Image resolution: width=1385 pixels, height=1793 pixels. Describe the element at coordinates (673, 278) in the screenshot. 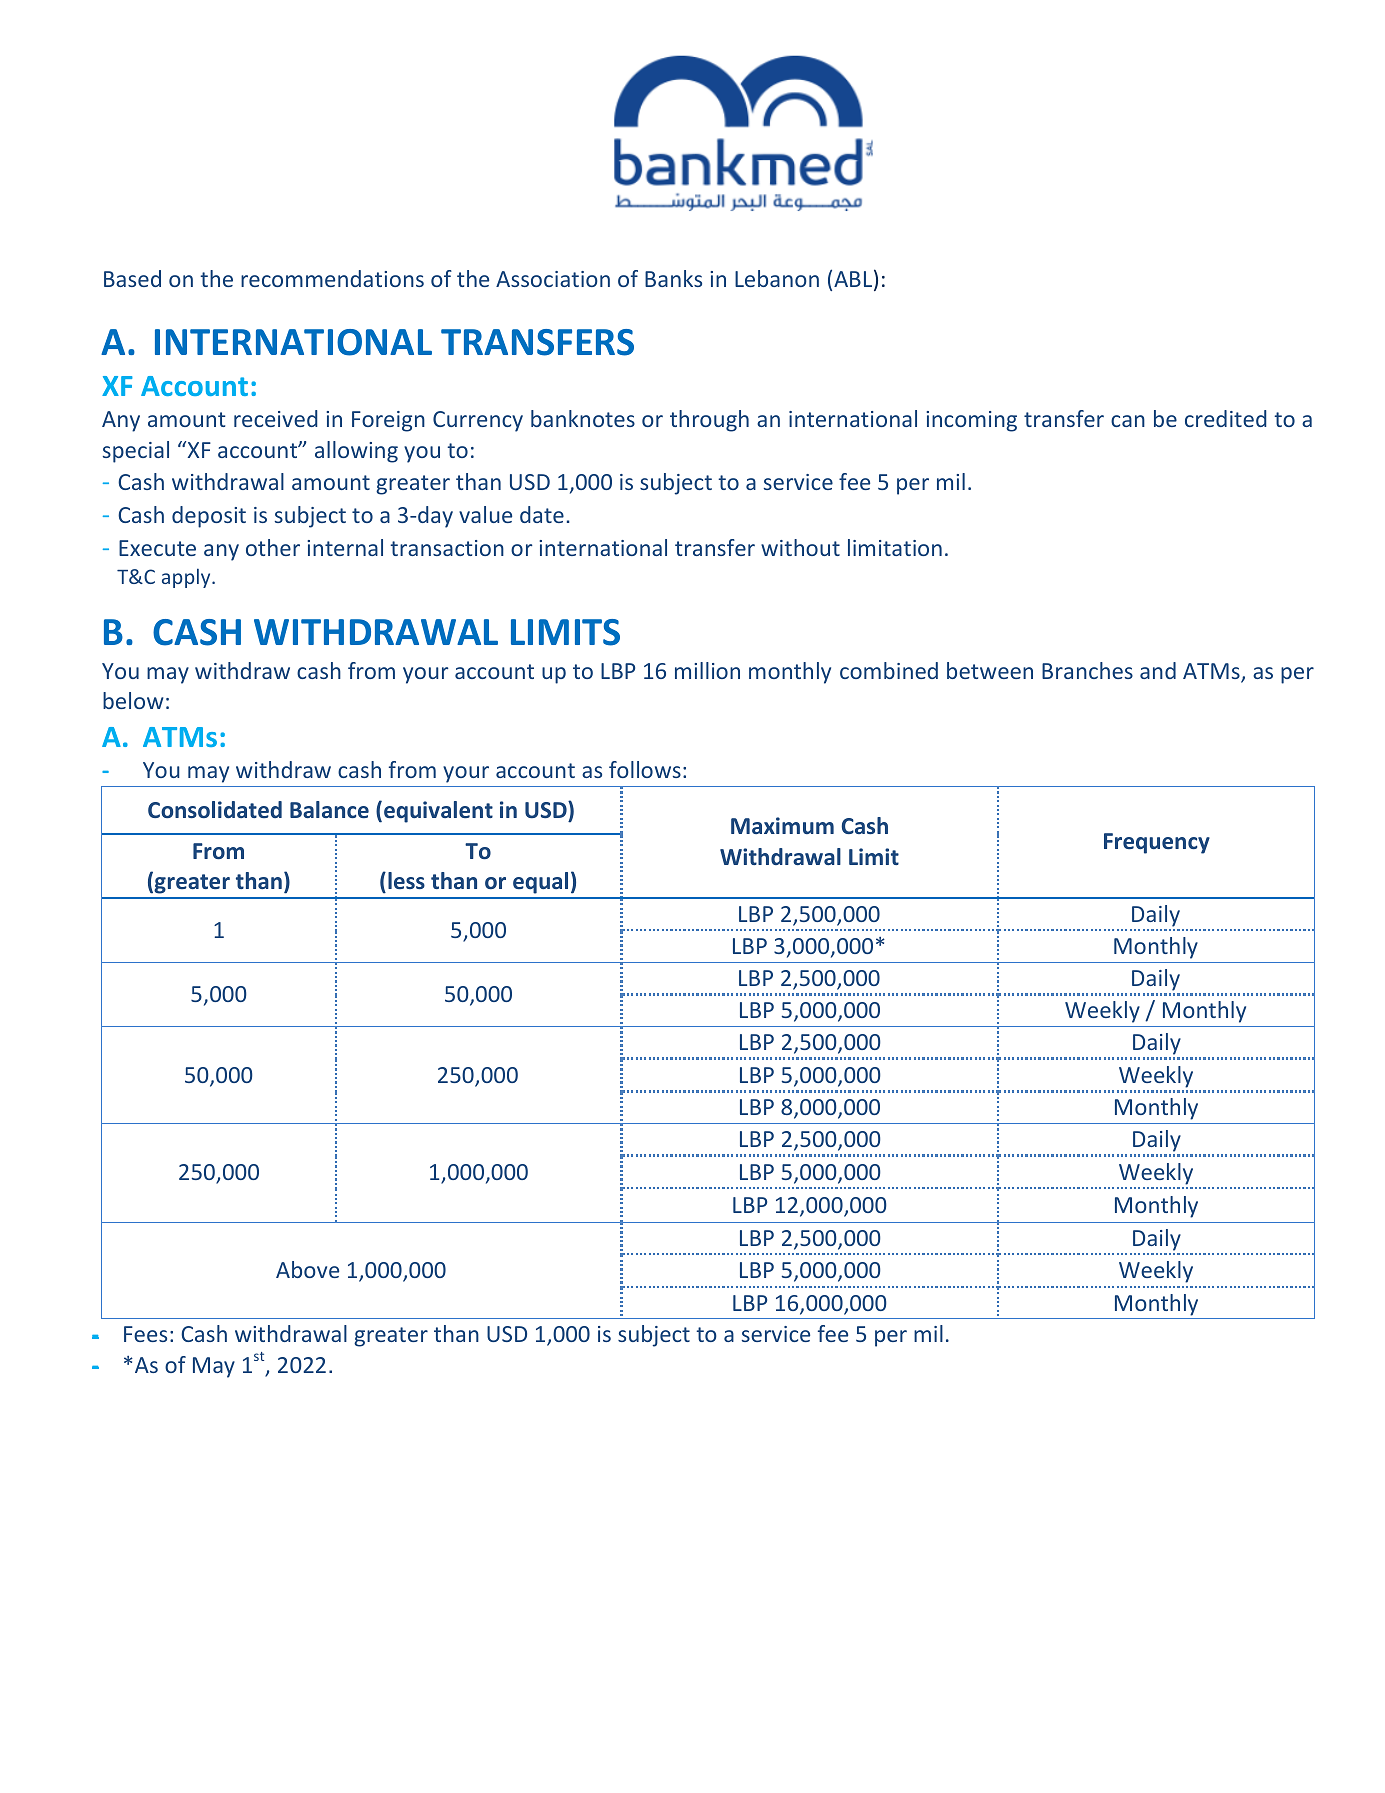

I see `Banks` at that location.
